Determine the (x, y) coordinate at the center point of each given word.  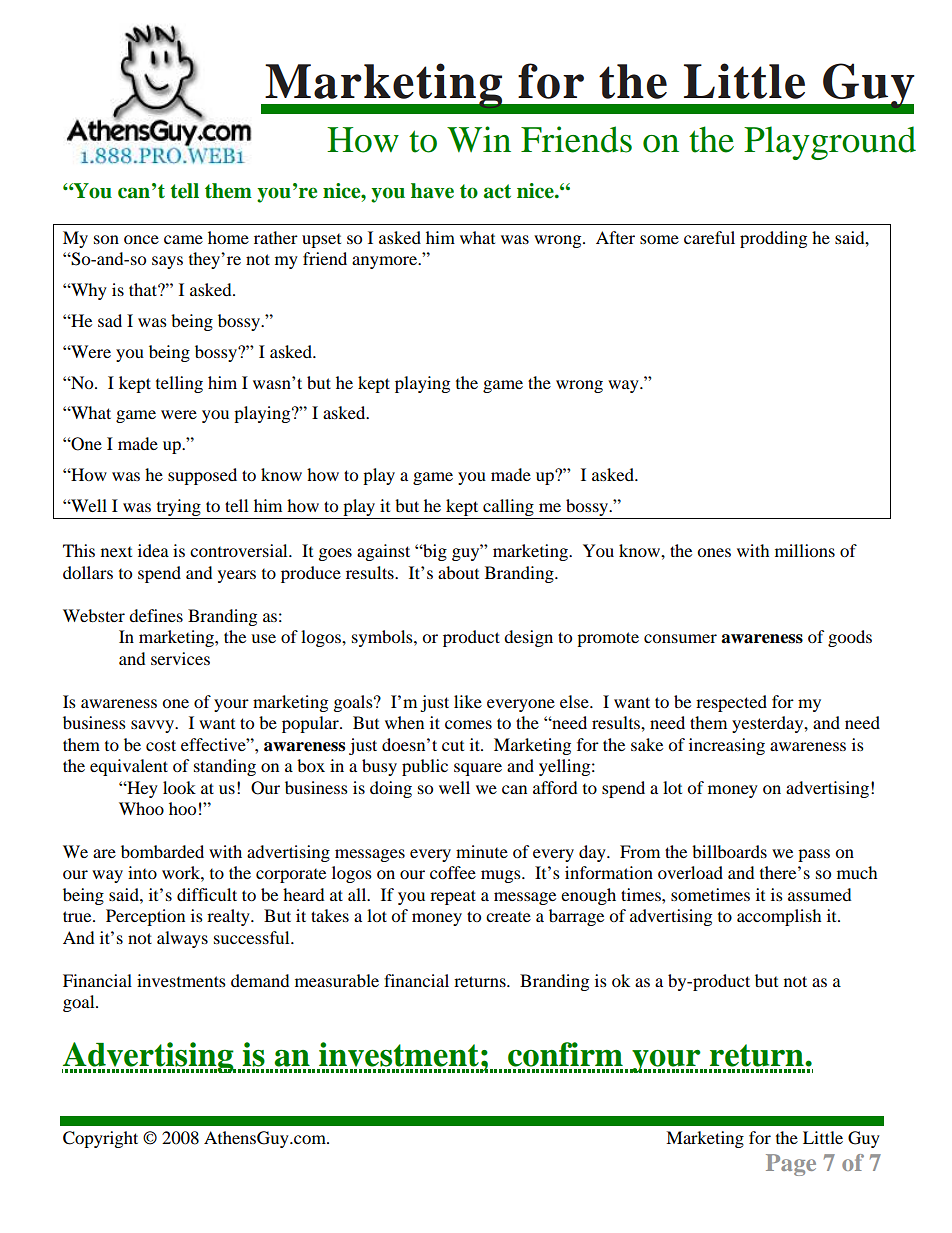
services (180, 658)
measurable (337, 980)
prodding (773, 239)
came (183, 239)
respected (731, 703)
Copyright (100, 1139)
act (497, 191)
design (528, 638)
